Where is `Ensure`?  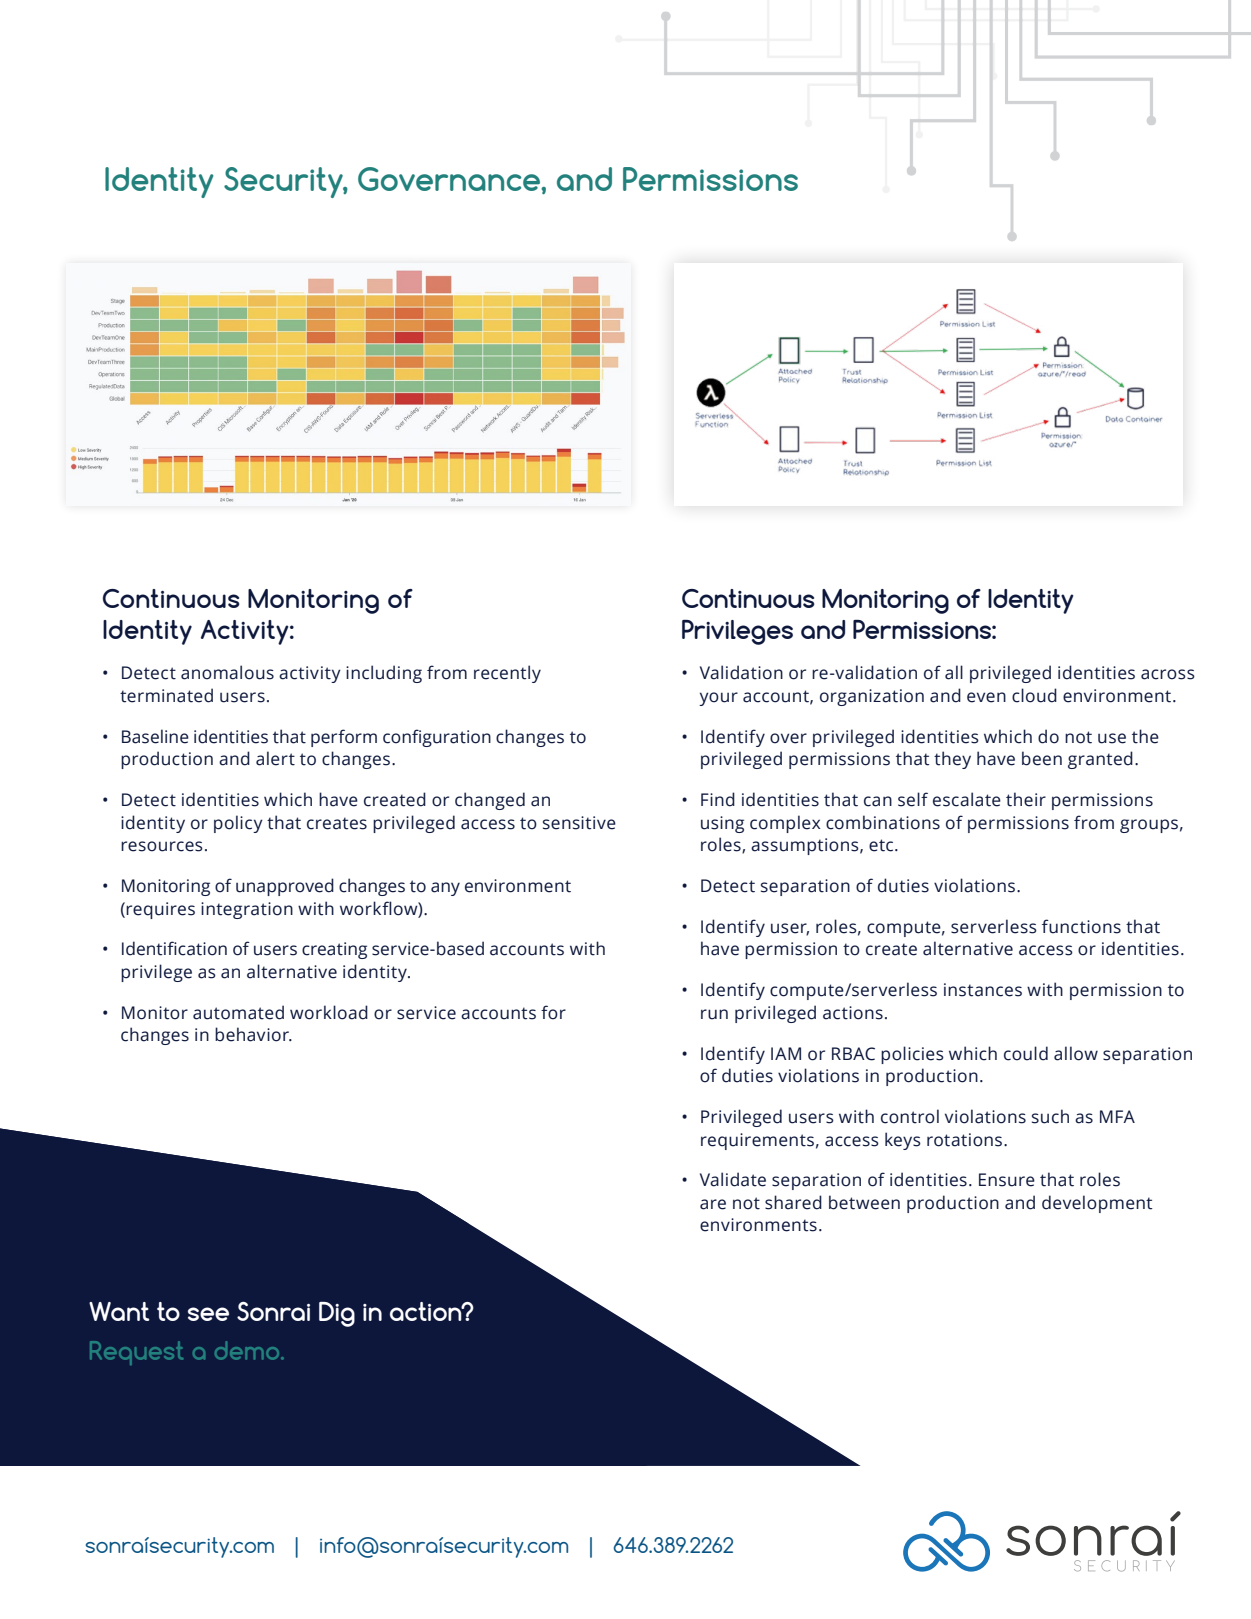
Ensure is located at coordinates (1007, 1180).
